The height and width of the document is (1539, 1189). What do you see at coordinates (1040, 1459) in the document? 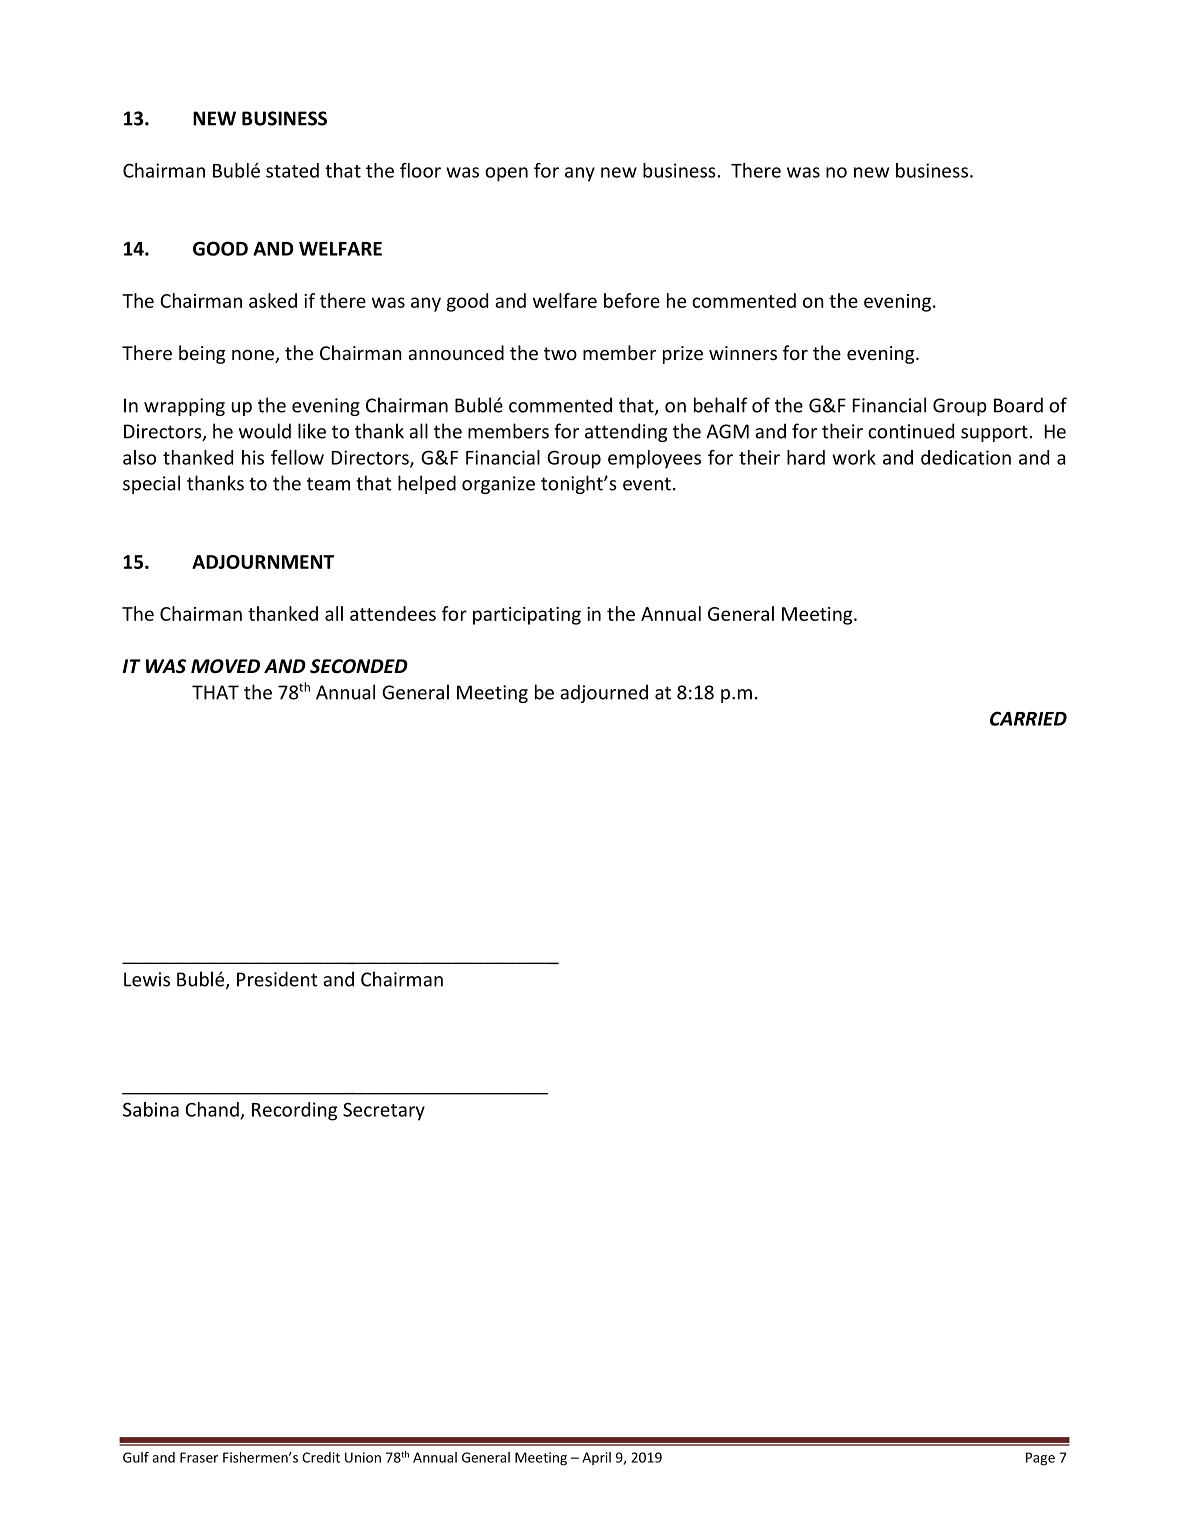
I see `Page` at bounding box center [1040, 1459].
